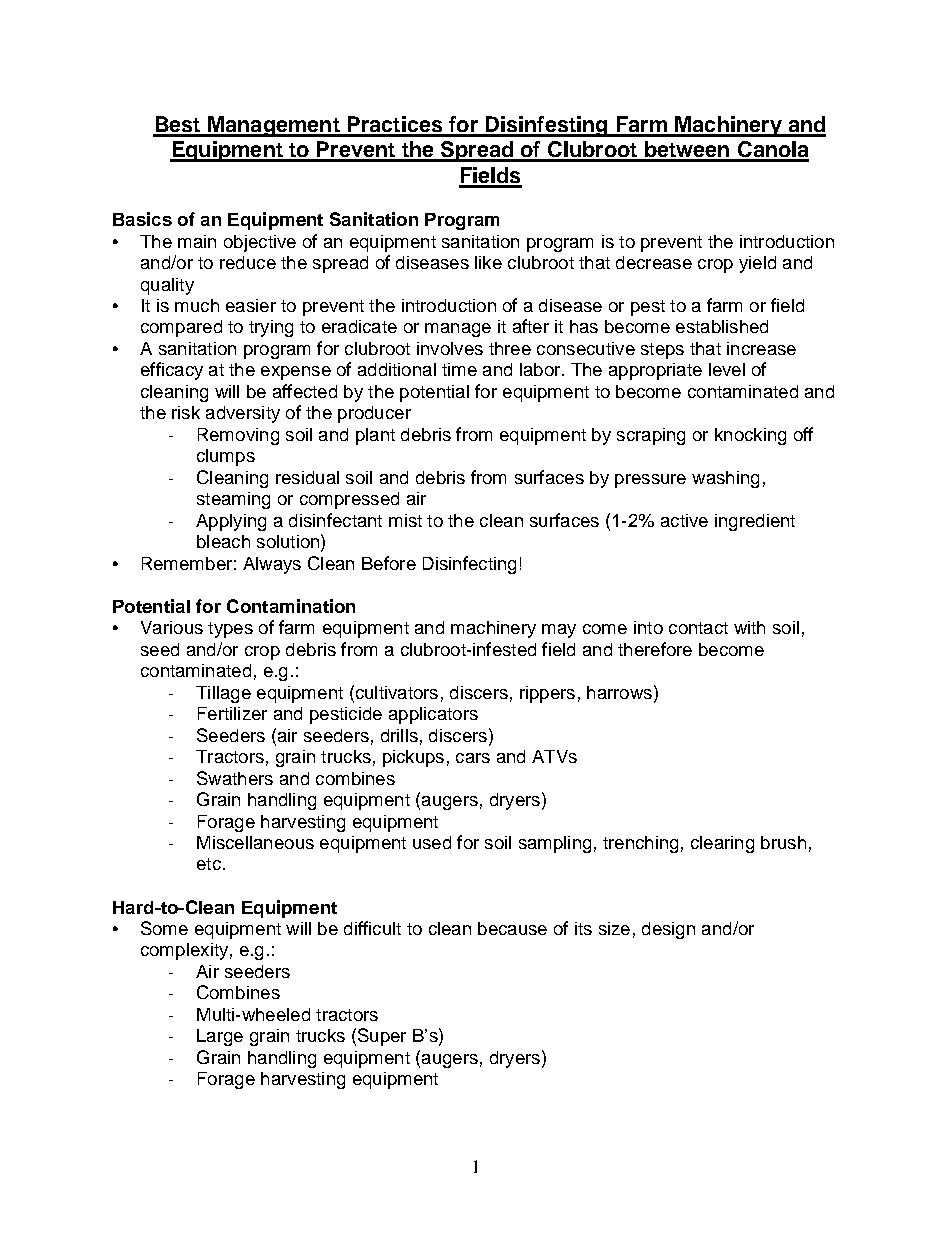  I want to click on mist, so click(405, 520).
